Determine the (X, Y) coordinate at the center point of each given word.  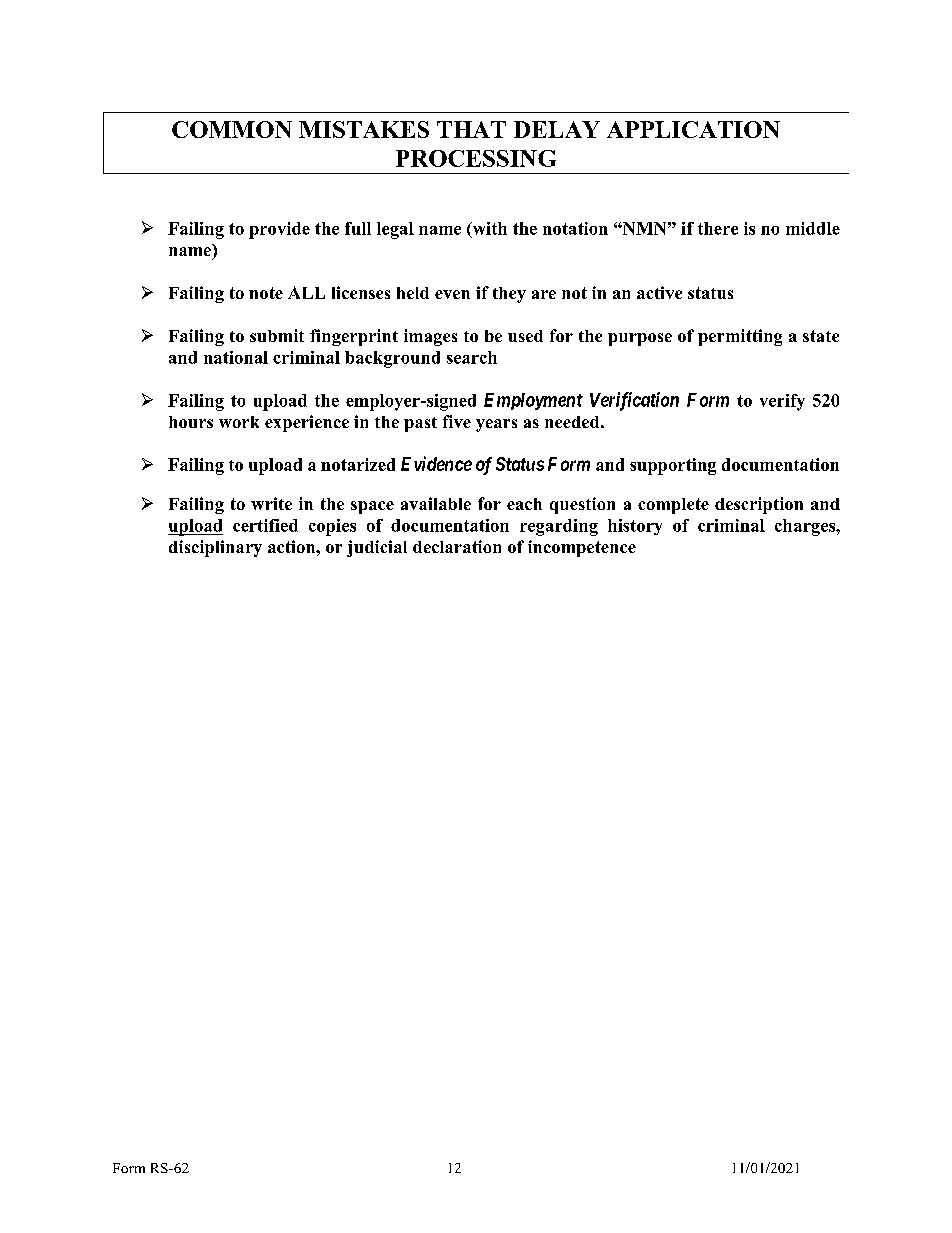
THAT (471, 129)
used (525, 336)
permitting (740, 337)
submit (277, 335)
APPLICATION (693, 129)
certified (265, 525)
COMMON (232, 129)
